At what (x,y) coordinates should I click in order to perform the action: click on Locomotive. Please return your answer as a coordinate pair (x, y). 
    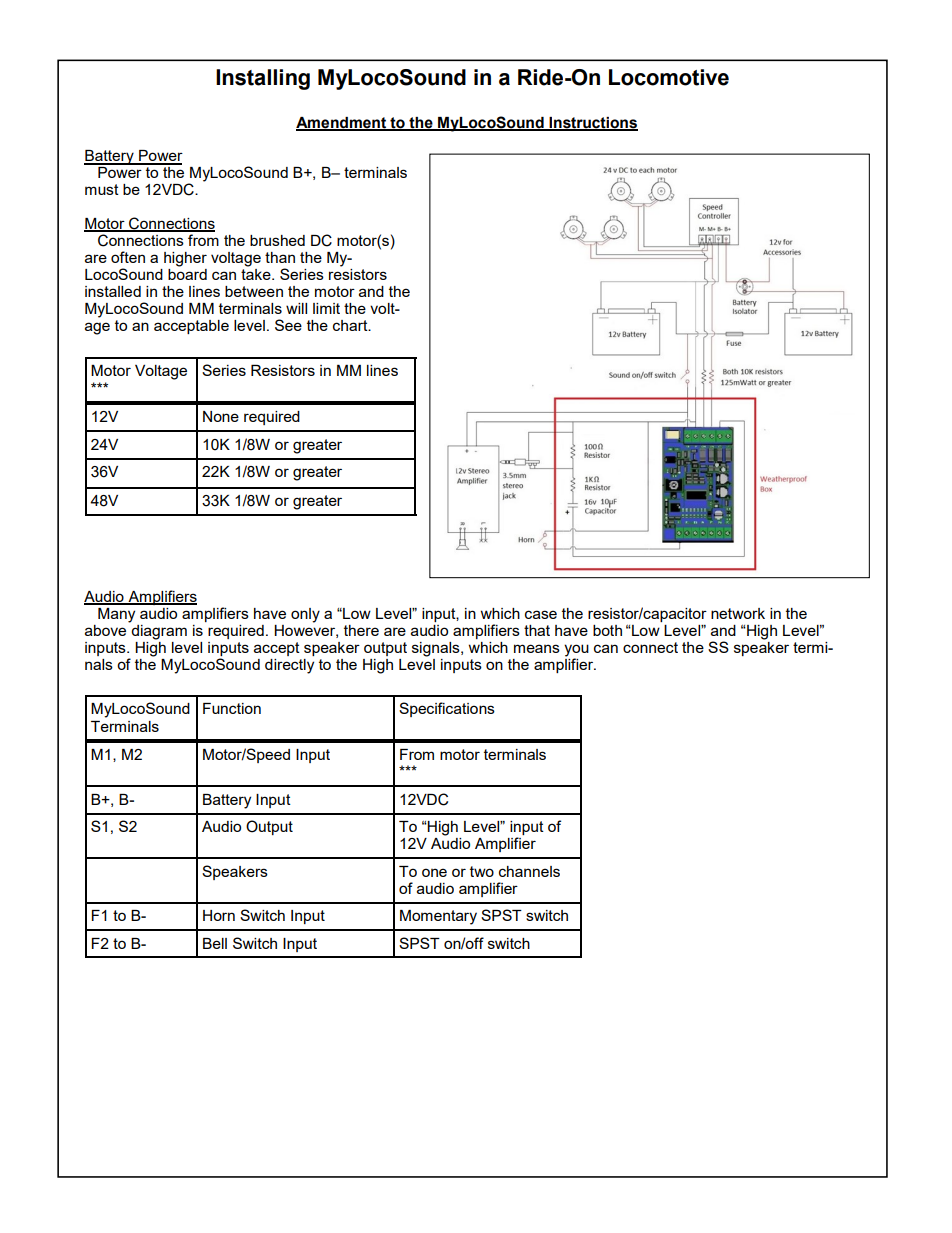
    Looking at the image, I should click on (669, 77).
